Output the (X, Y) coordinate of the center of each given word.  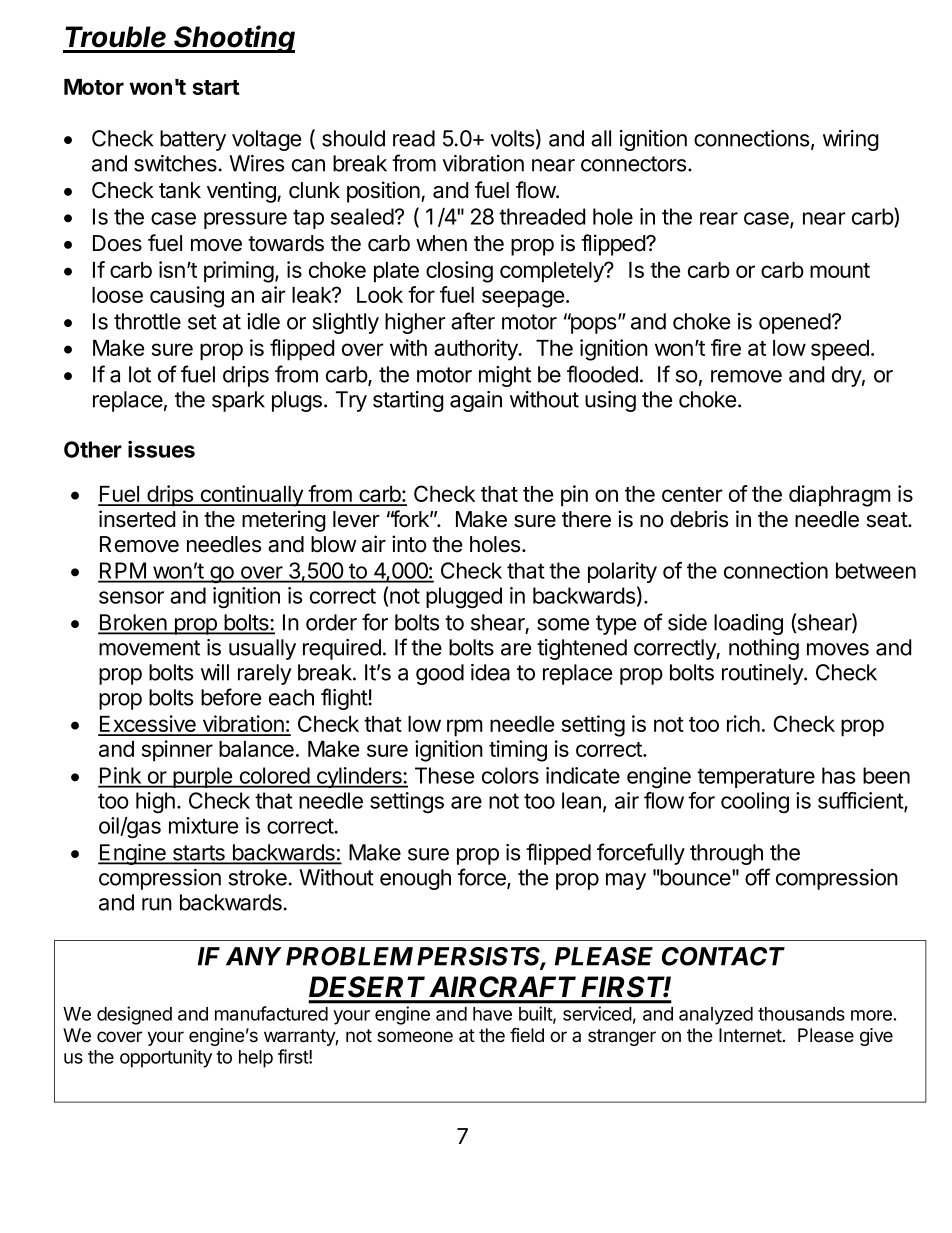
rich (743, 723)
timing (518, 751)
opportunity (166, 1058)
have (492, 1014)
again (476, 401)
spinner (177, 751)
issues (161, 449)
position (384, 192)
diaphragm (840, 496)
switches (175, 163)
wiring (851, 140)
